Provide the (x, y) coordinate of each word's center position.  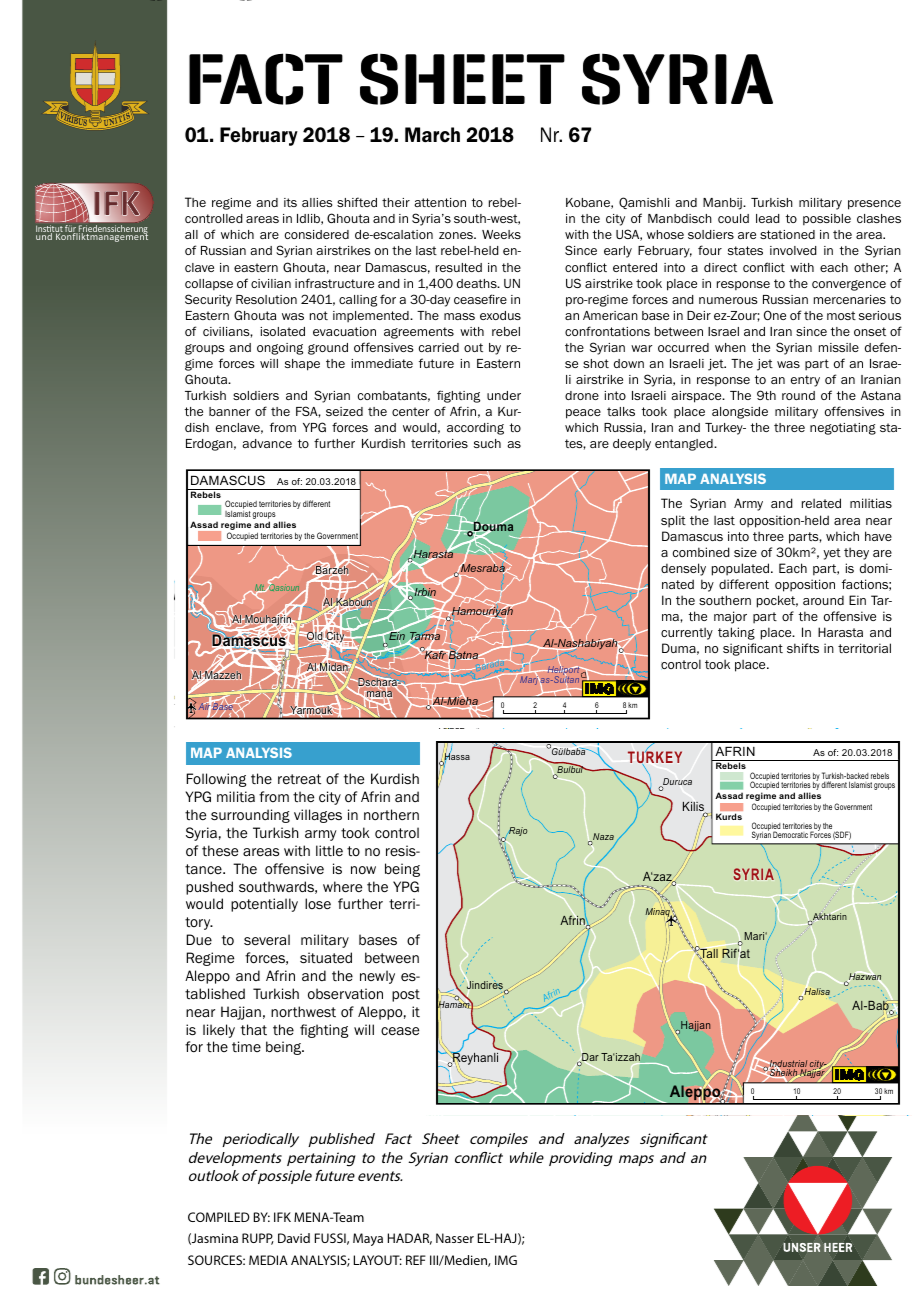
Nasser (455, 1238)
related (821, 503)
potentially (264, 905)
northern (391, 814)
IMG (506, 1260)
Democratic (790, 834)
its (290, 202)
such (487, 443)
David (294, 1238)
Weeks (501, 234)
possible (827, 219)
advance (267, 443)
